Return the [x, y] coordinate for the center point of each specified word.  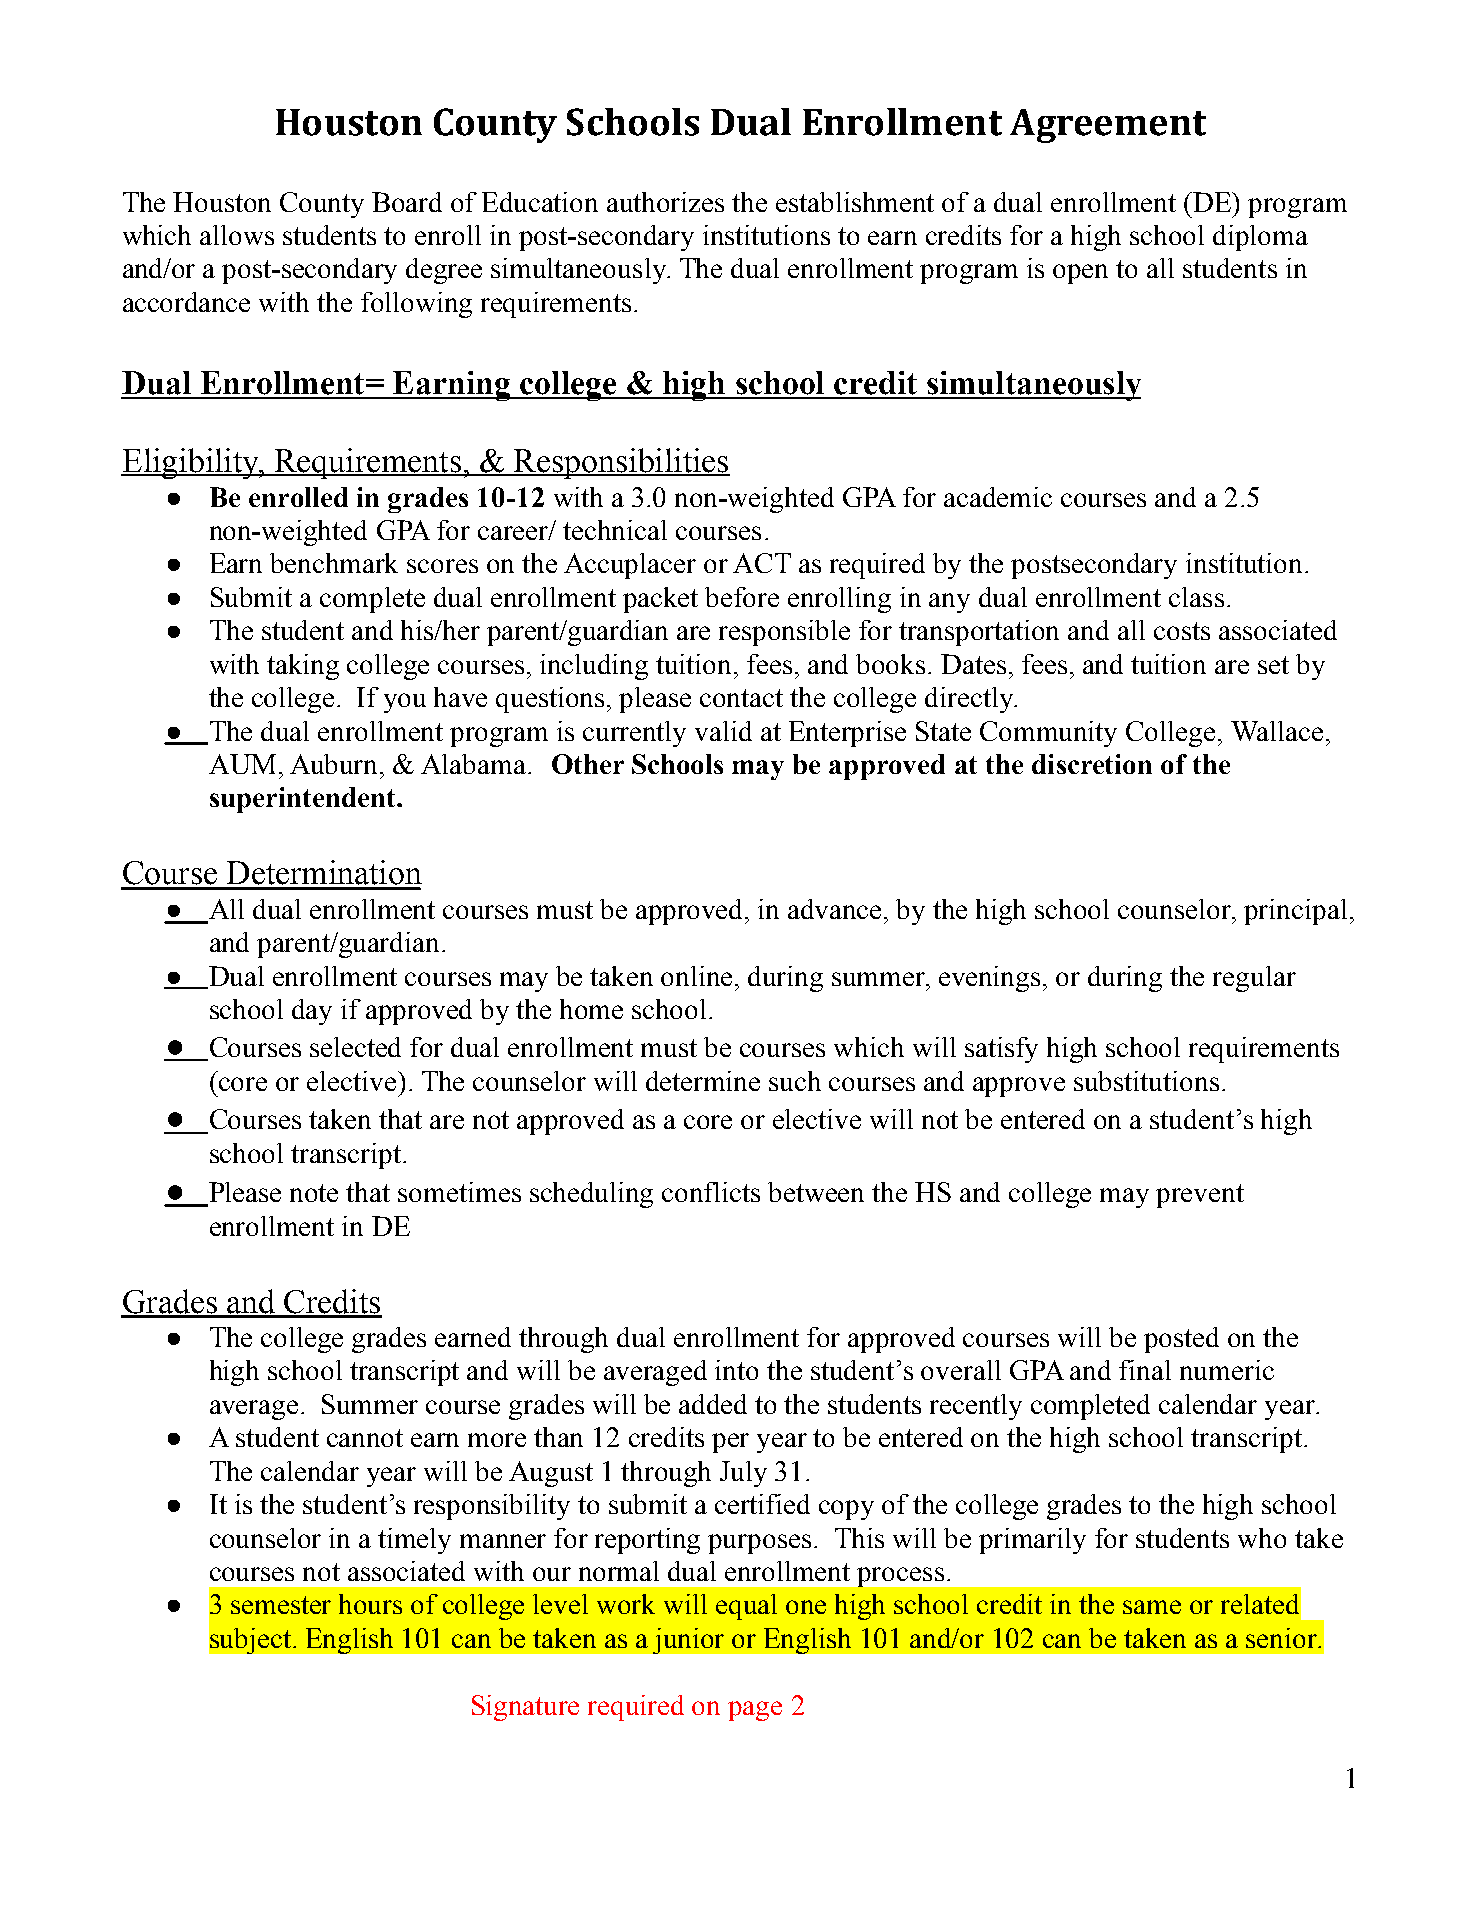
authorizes [665, 202]
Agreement [1108, 126]
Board [407, 202]
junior [688, 1641]
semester [281, 1605]
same [1152, 1607]
